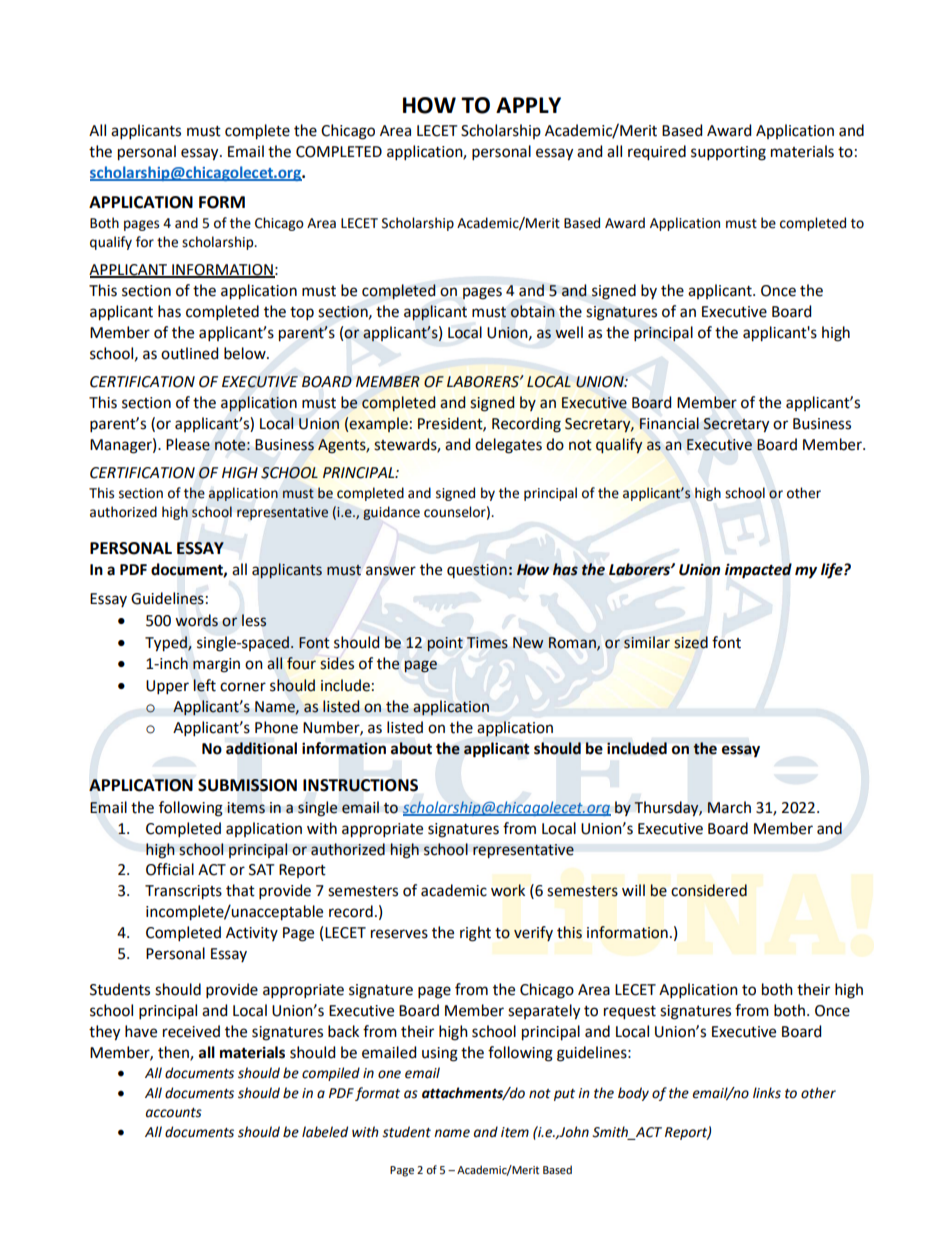 This screenshot has height=1233, width=952. What do you see at coordinates (174, 1113) in the screenshot?
I see `accounts` at bounding box center [174, 1113].
